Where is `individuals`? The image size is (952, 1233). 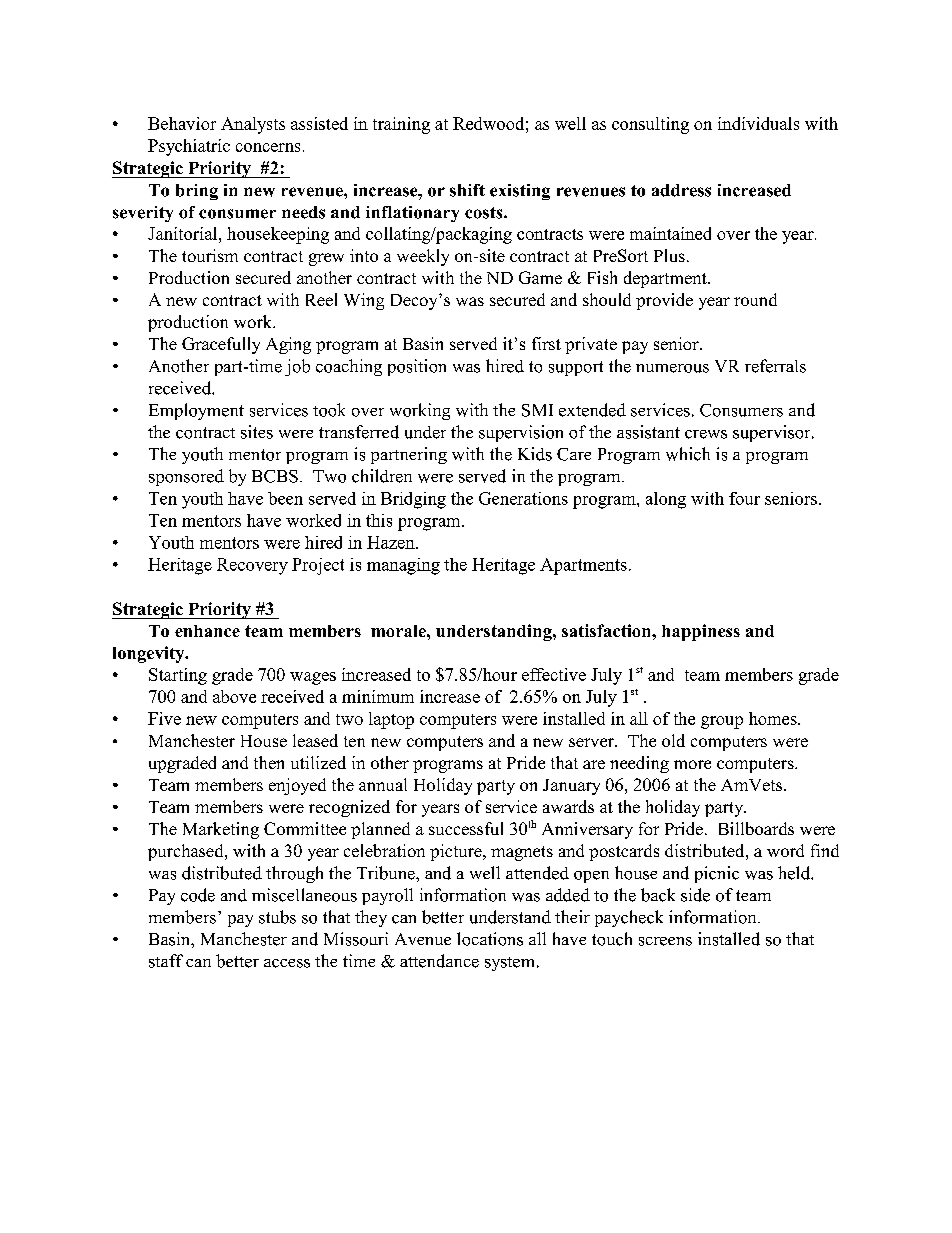
individuals is located at coordinates (758, 123).
